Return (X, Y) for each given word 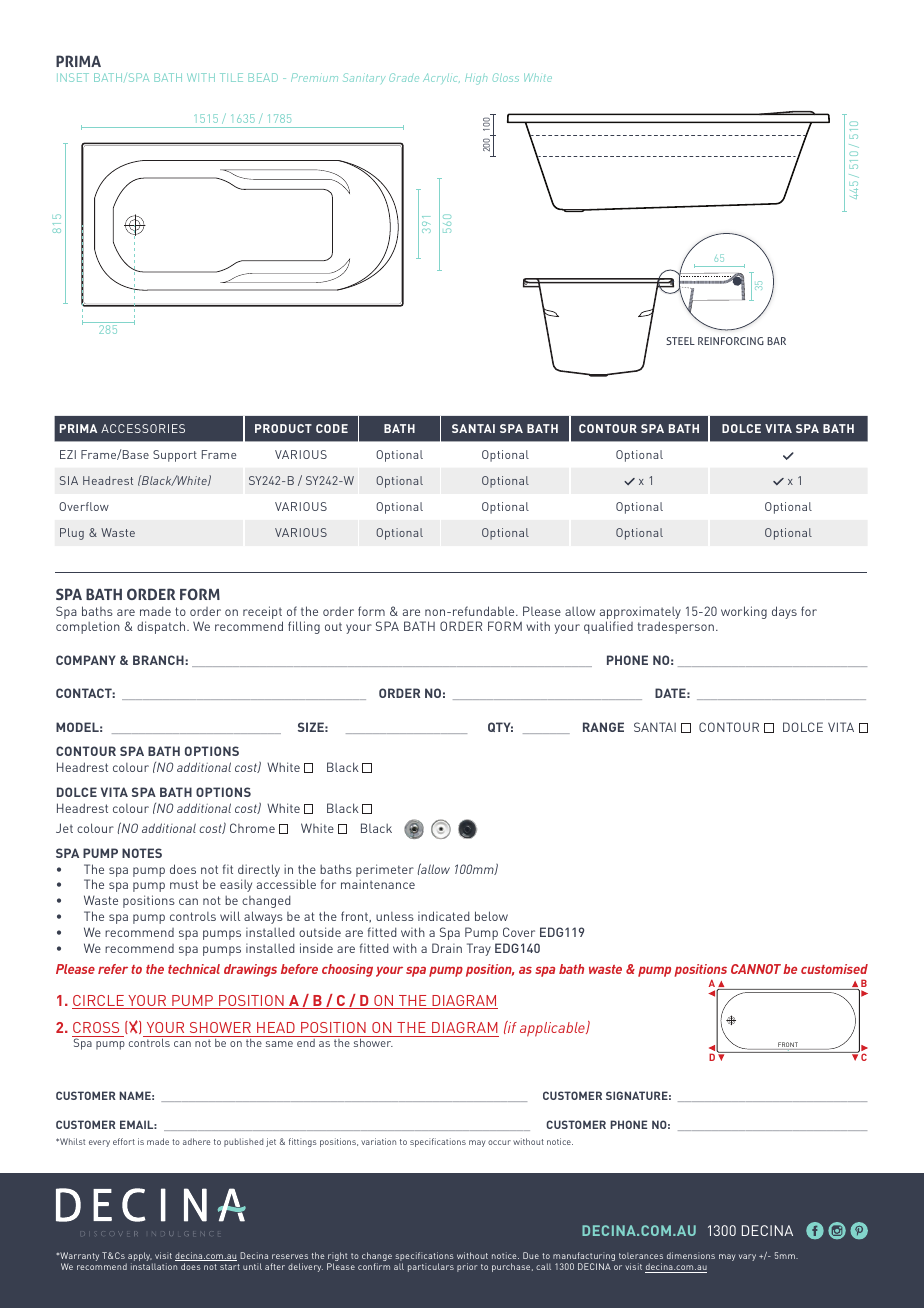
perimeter (385, 870)
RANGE (603, 727)
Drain (447, 948)
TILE (231, 77)
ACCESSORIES (143, 428)
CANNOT (756, 969)
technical (194, 969)
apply (139, 1258)
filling (304, 627)
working (744, 612)
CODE (332, 428)
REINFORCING (731, 341)
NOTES (142, 853)
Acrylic (441, 78)
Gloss (506, 77)
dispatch (162, 627)
